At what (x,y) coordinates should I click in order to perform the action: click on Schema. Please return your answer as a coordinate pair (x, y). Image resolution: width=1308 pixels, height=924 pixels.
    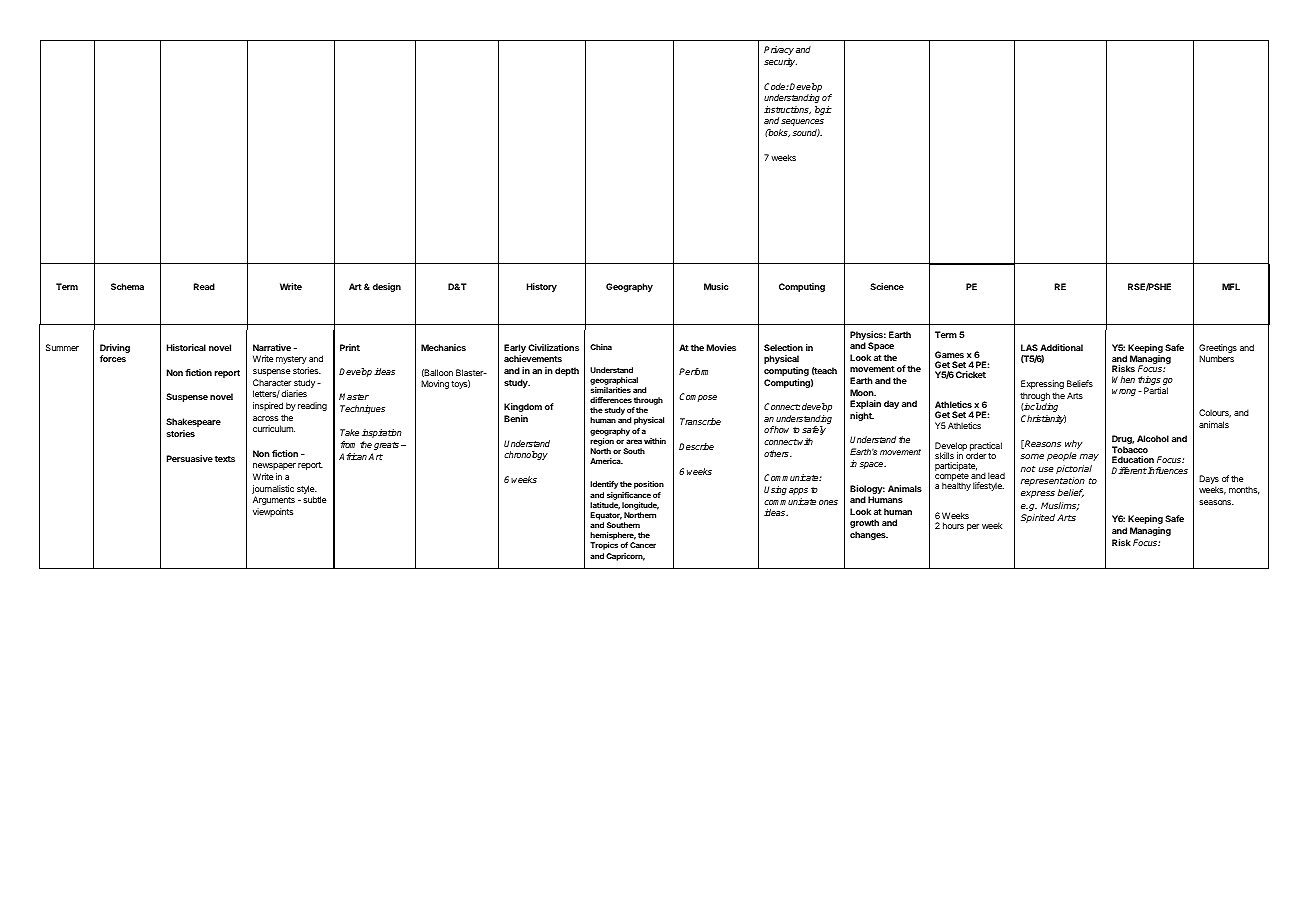
    Looking at the image, I should click on (127, 286).
